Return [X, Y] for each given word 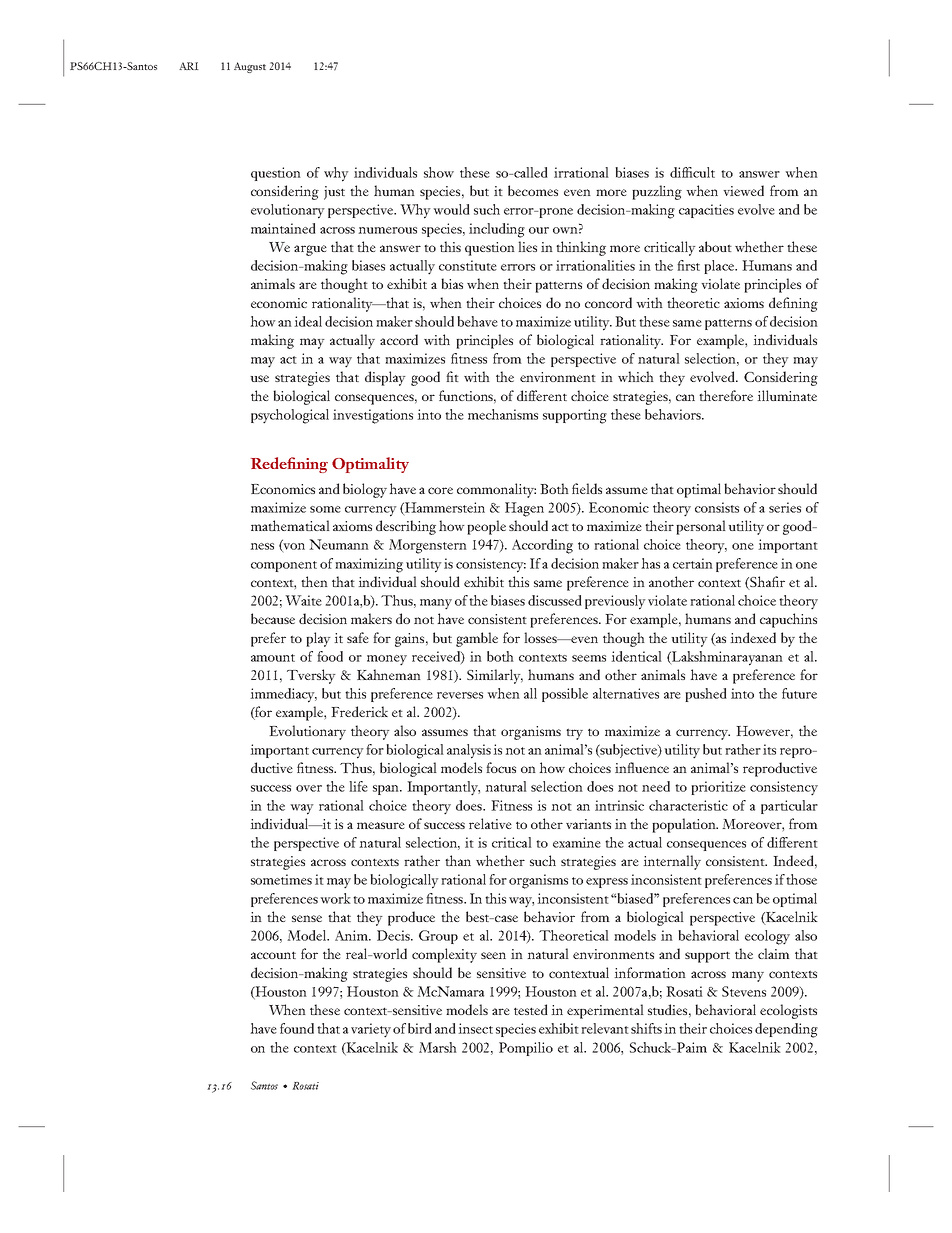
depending [786, 1030]
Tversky [311, 676]
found [297, 1028]
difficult [692, 172]
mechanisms [503, 414]
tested [531, 1009]
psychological [290, 416]
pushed [706, 695]
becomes [533, 190]
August [250, 67]
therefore [726, 395]
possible [565, 695]
